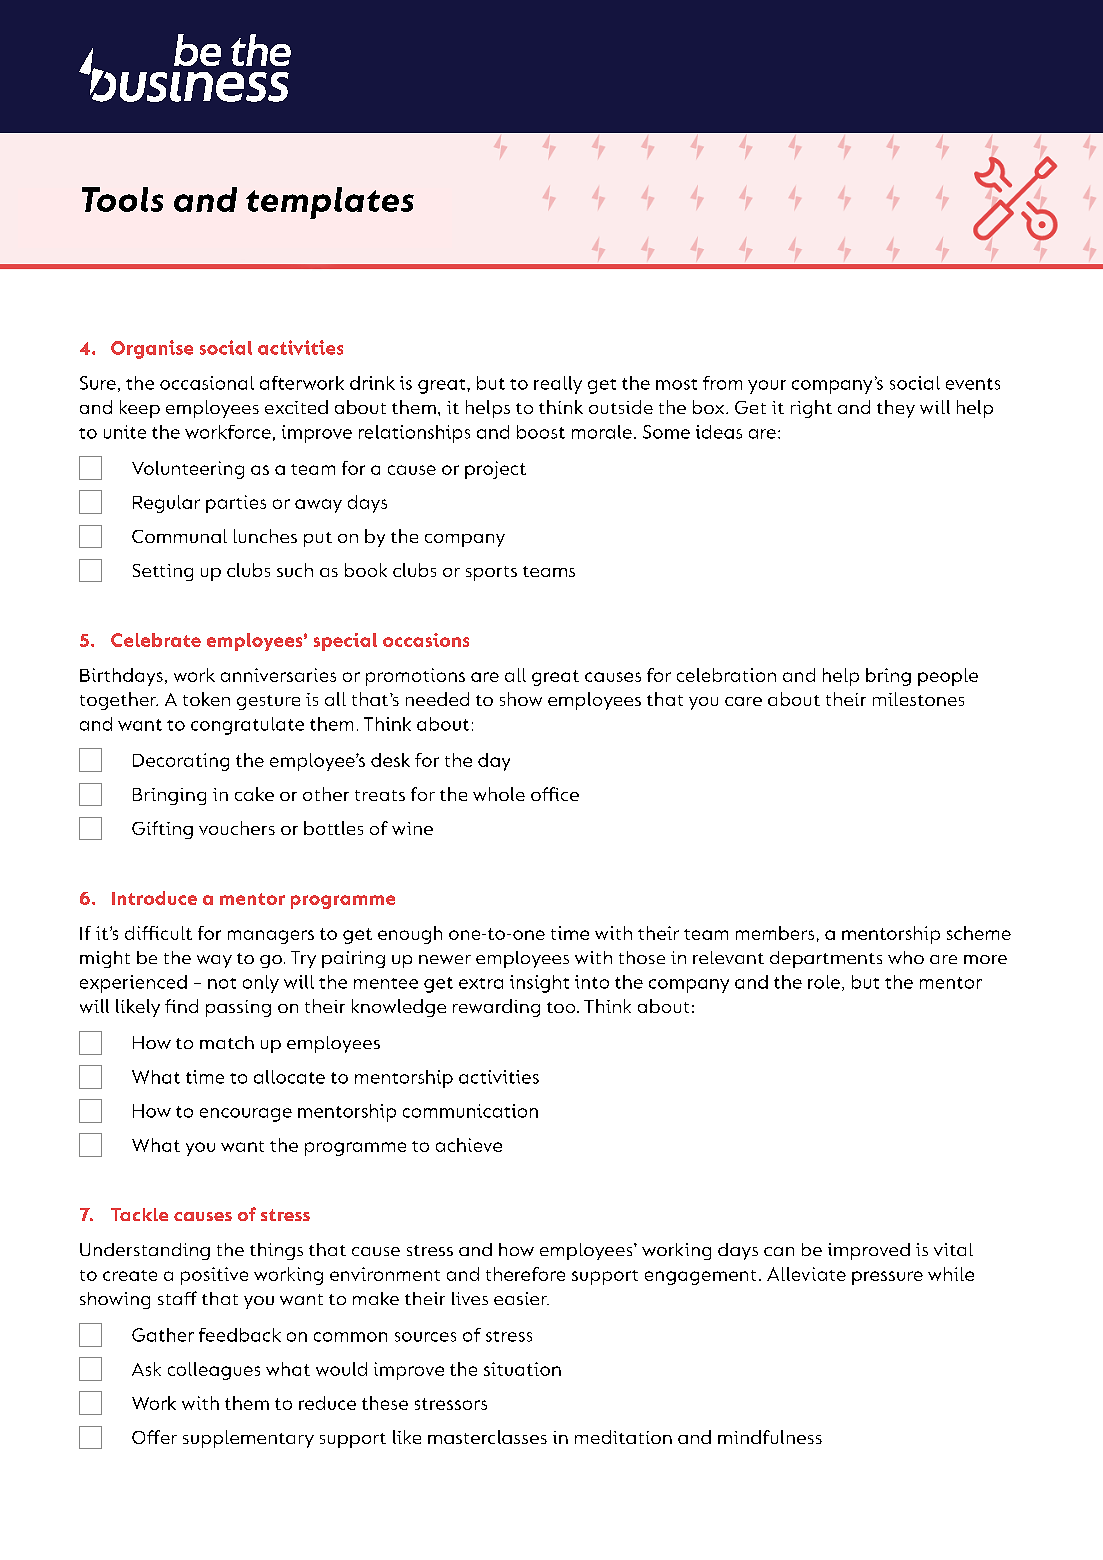  What do you see at coordinates (237, 828) in the screenshot?
I see `vouchers` at bounding box center [237, 828].
